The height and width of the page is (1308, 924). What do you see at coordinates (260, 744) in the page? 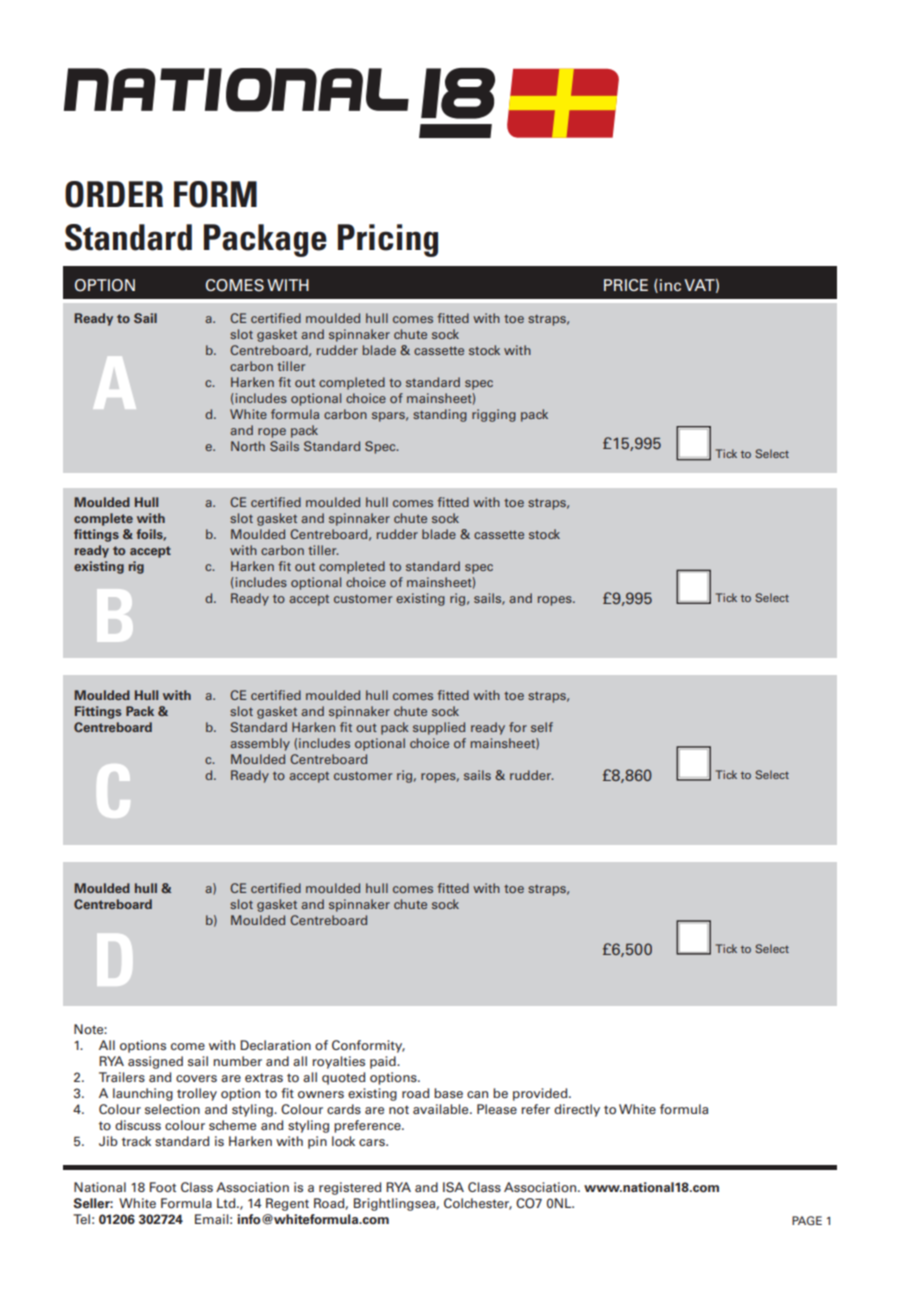
I see `assembly` at bounding box center [260, 744].
